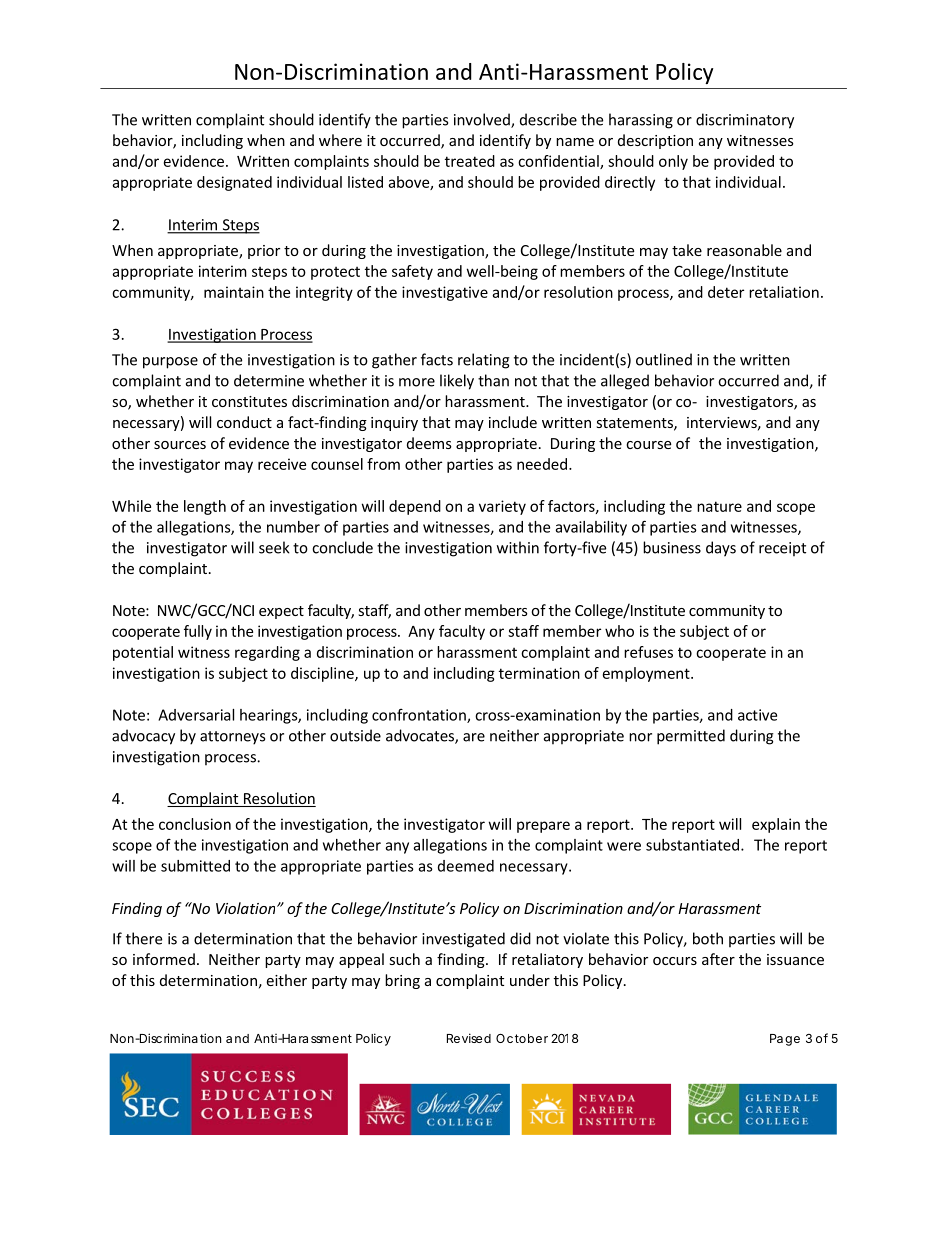 This page has width=952, height=1233. Describe the element at coordinates (170, 363) in the page. I see `purpose` at that location.
